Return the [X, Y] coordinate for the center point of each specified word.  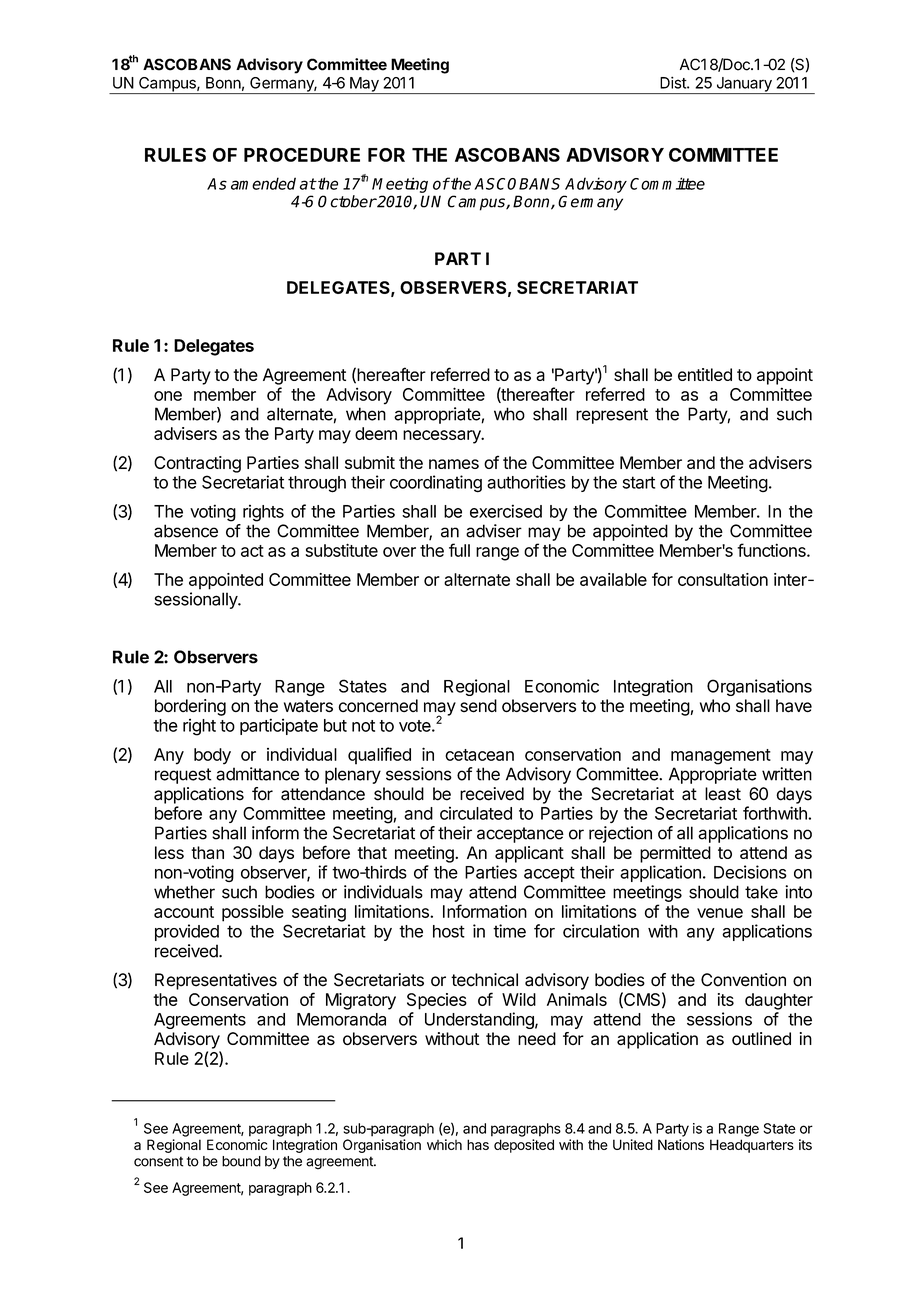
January [744, 85]
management [721, 757]
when [366, 414]
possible [253, 913]
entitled [705, 374]
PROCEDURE [302, 155]
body [212, 756]
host [449, 931]
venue [720, 913]
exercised [506, 511]
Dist [674, 82]
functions [772, 550]
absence [186, 531]
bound [241, 1161]
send [478, 706]
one [168, 396]
